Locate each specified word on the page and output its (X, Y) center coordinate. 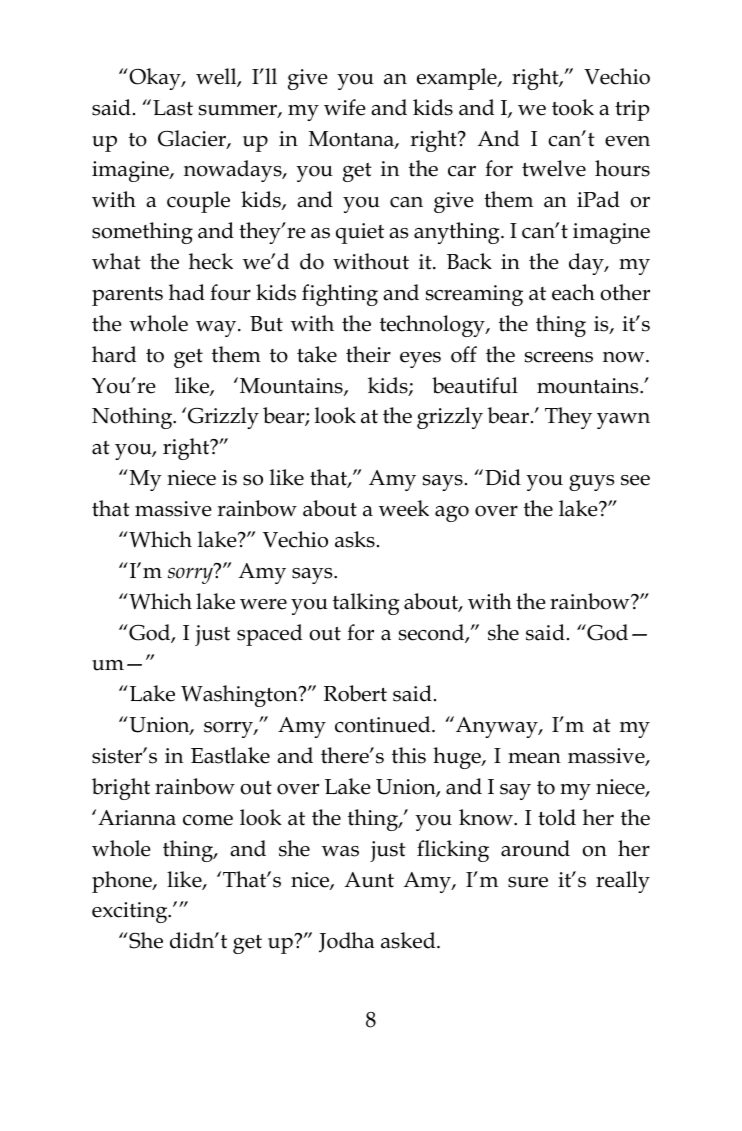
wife (345, 107)
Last (173, 108)
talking (366, 604)
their (368, 354)
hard (114, 354)
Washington (240, 696)
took (573, 107)
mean (534, 758)
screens (559, 357)
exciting (131, 912)
